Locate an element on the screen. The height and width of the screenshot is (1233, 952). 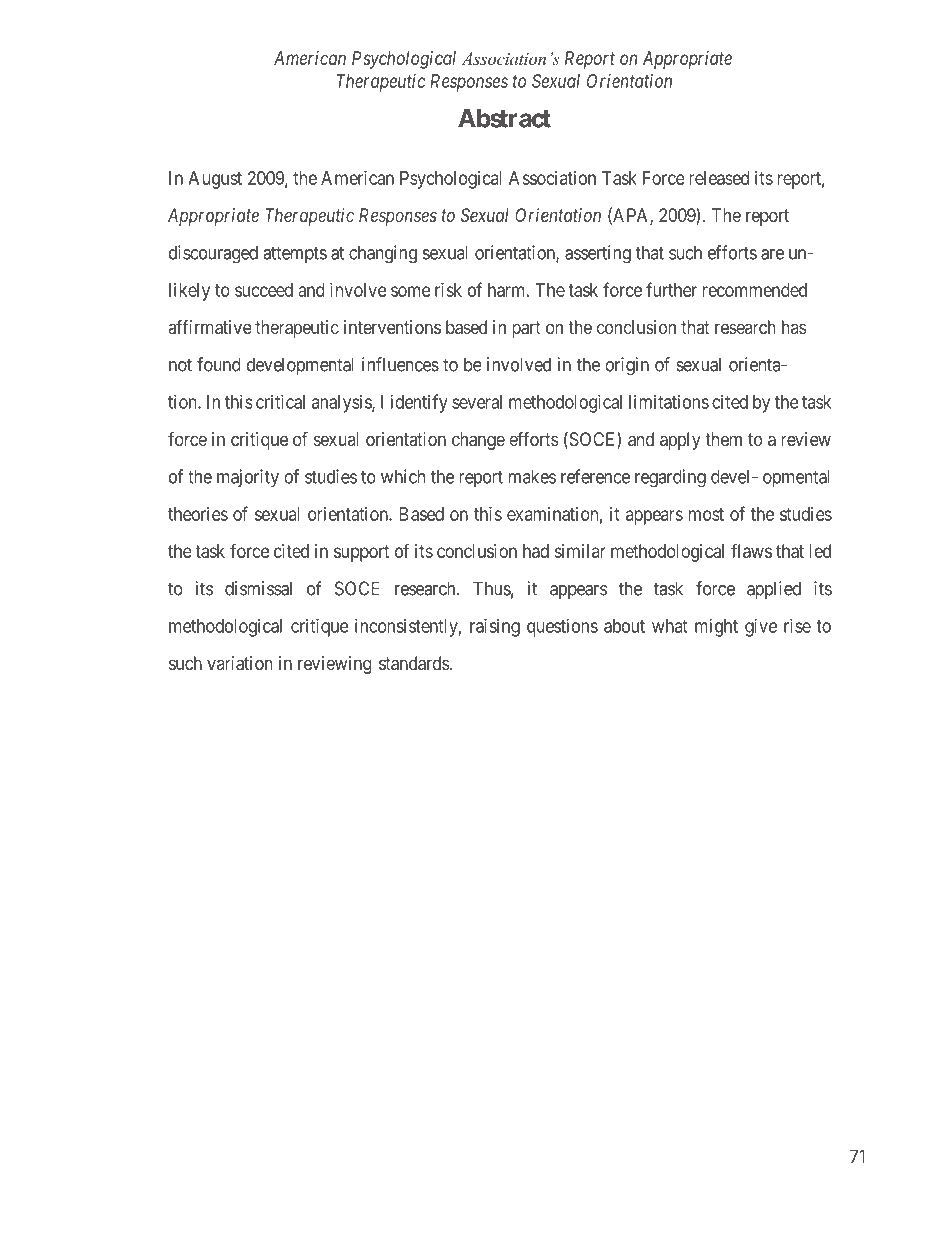
flaws is located at coordinates (751, 550).
